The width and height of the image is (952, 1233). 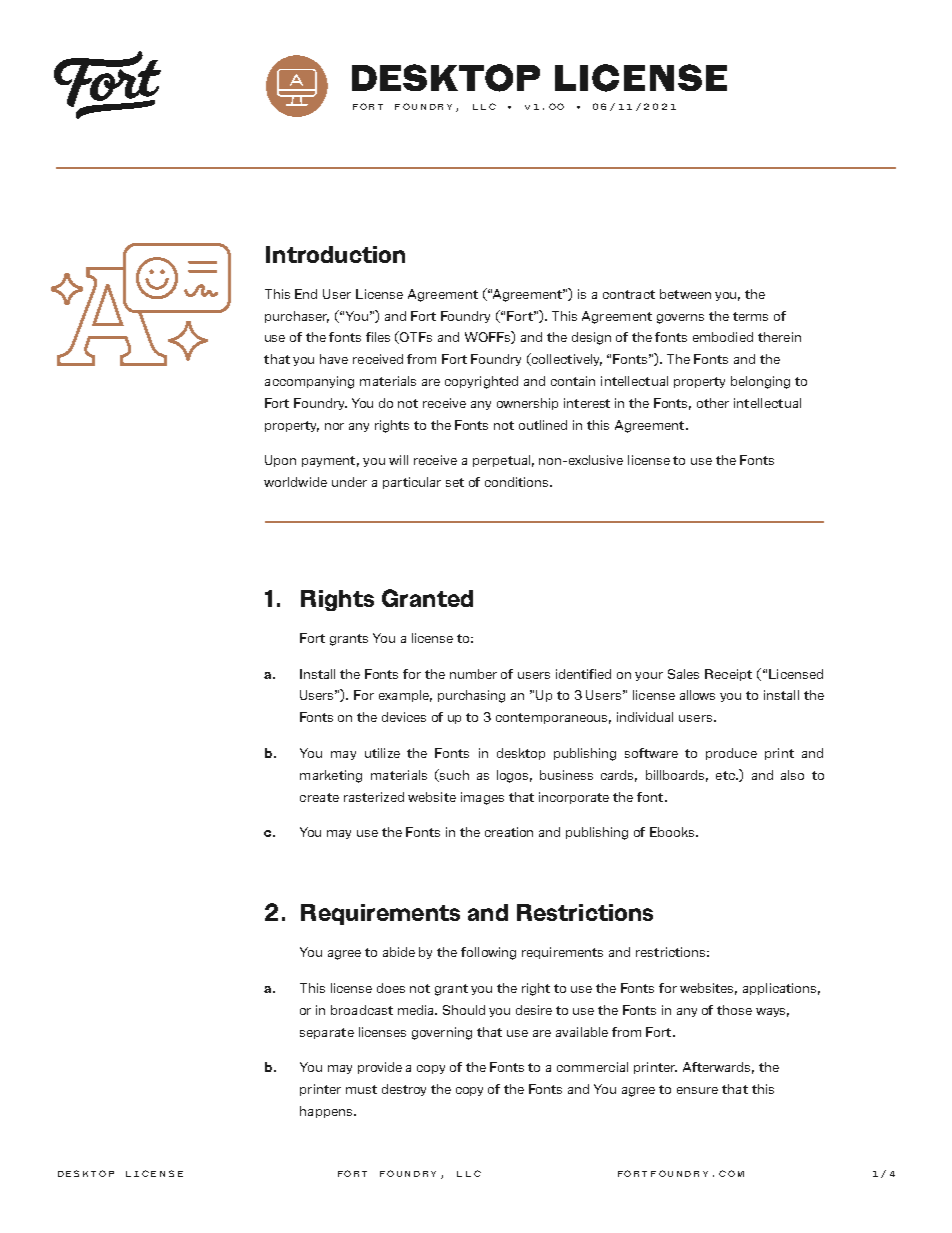 What do you see at coordinates (553, 718) in the image?
I see `contemporaneous` at bounding box center [553, 718].
